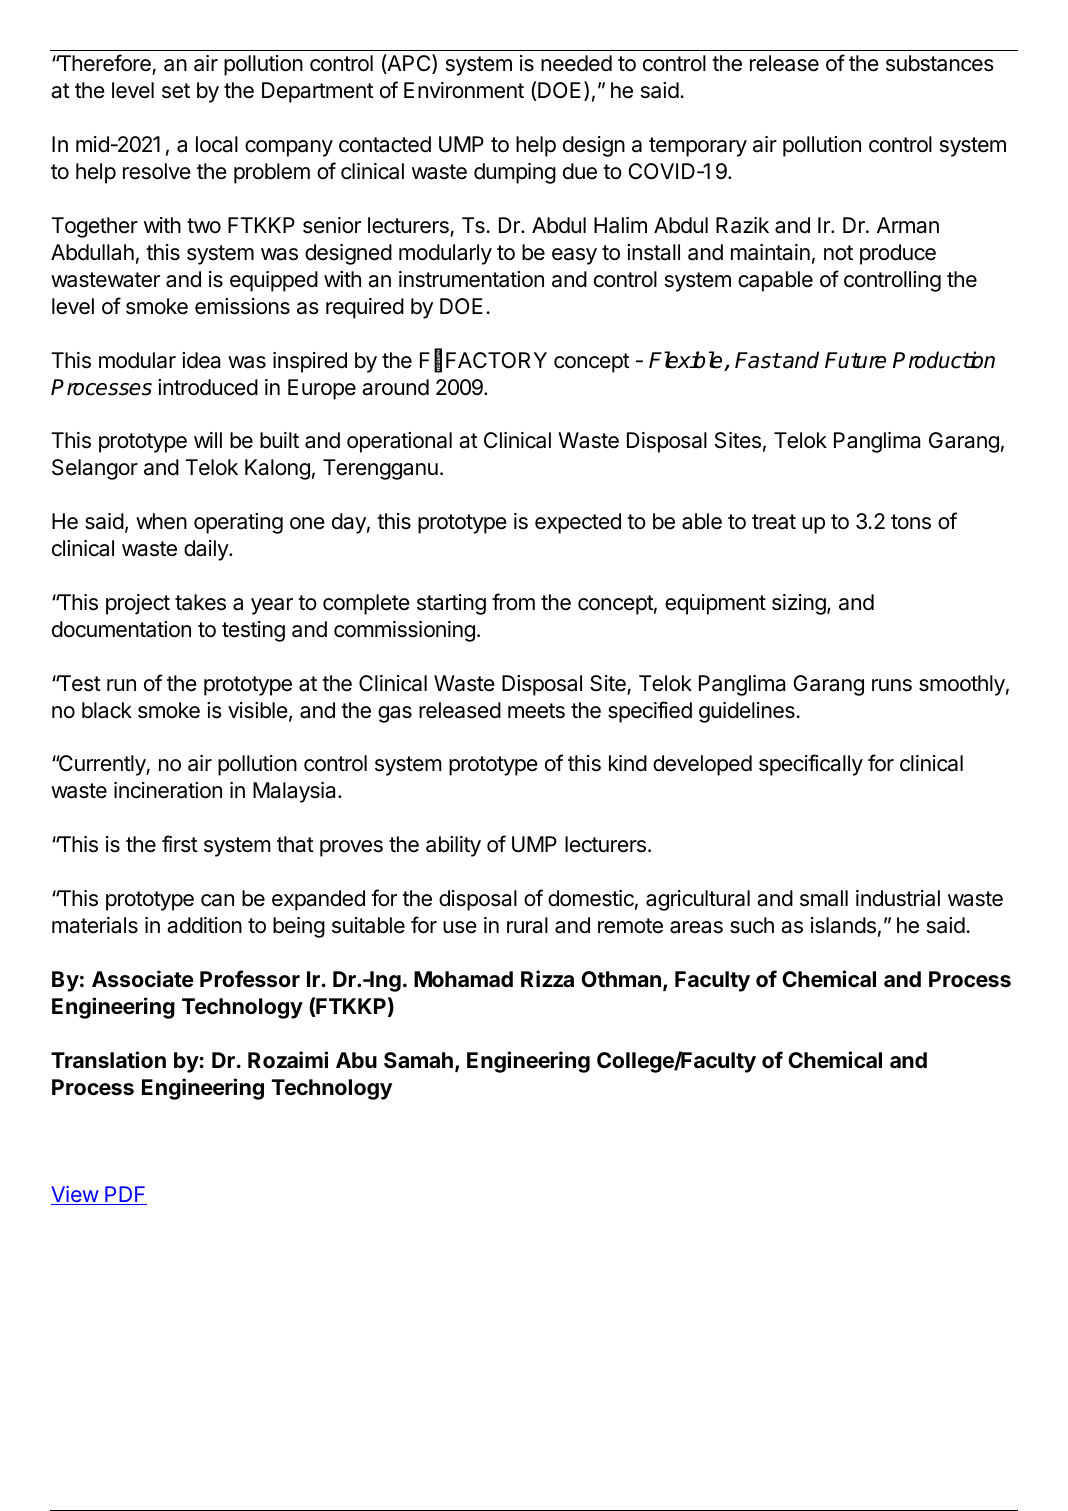  I want to click on View, so click(75, 1195).
